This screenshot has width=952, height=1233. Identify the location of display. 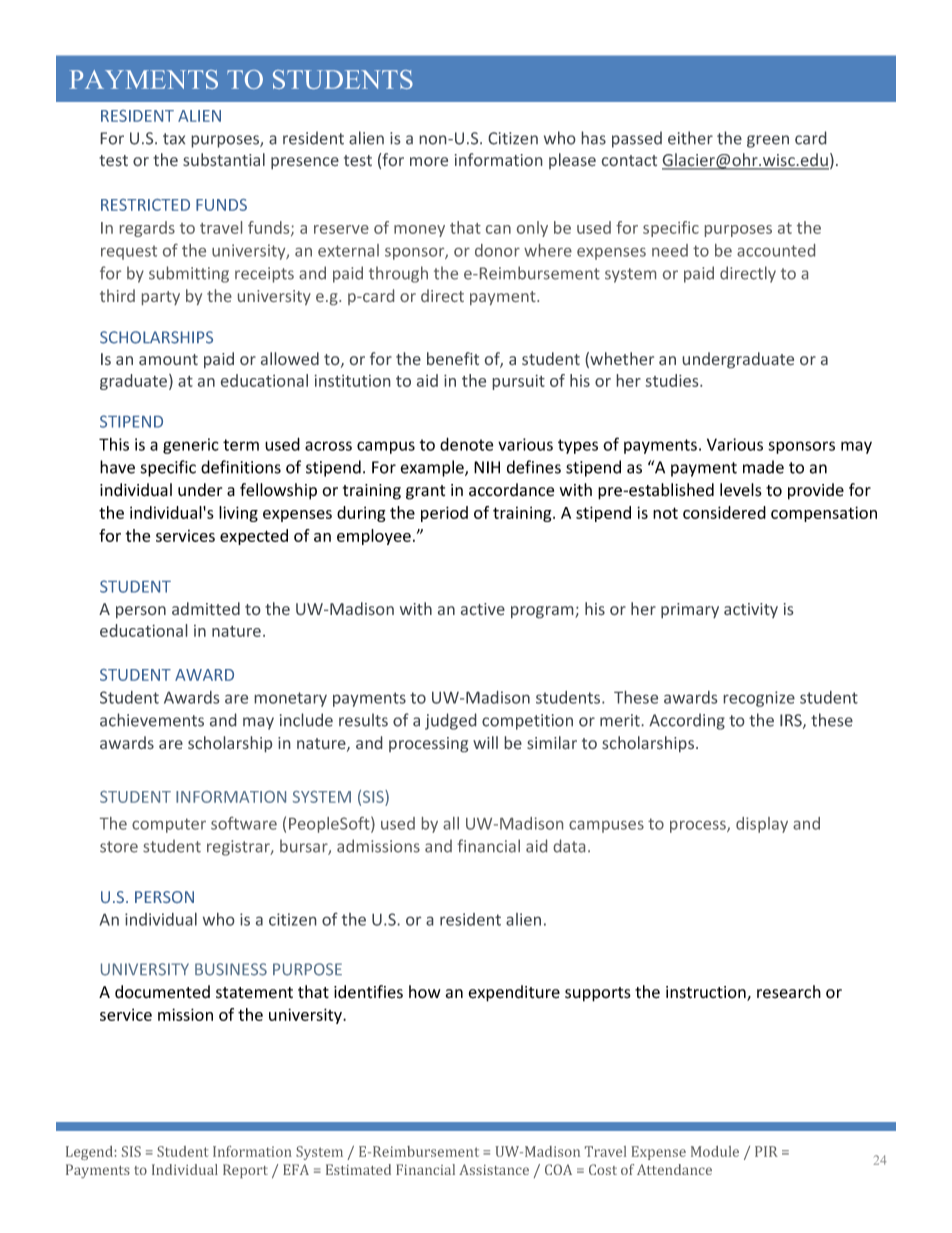
(762, 825).
